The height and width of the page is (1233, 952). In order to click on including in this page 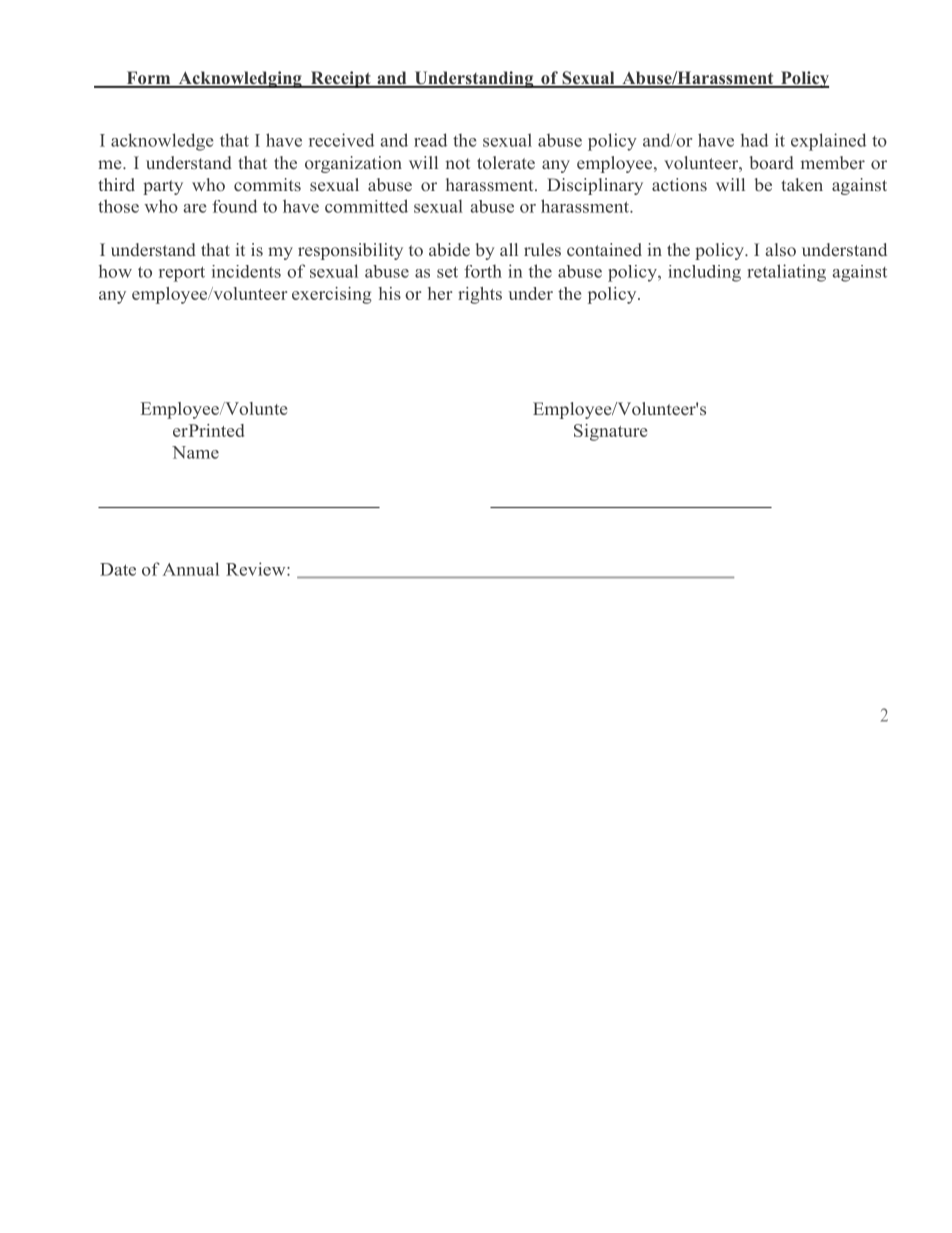, I will do `click(704, 273)`.
